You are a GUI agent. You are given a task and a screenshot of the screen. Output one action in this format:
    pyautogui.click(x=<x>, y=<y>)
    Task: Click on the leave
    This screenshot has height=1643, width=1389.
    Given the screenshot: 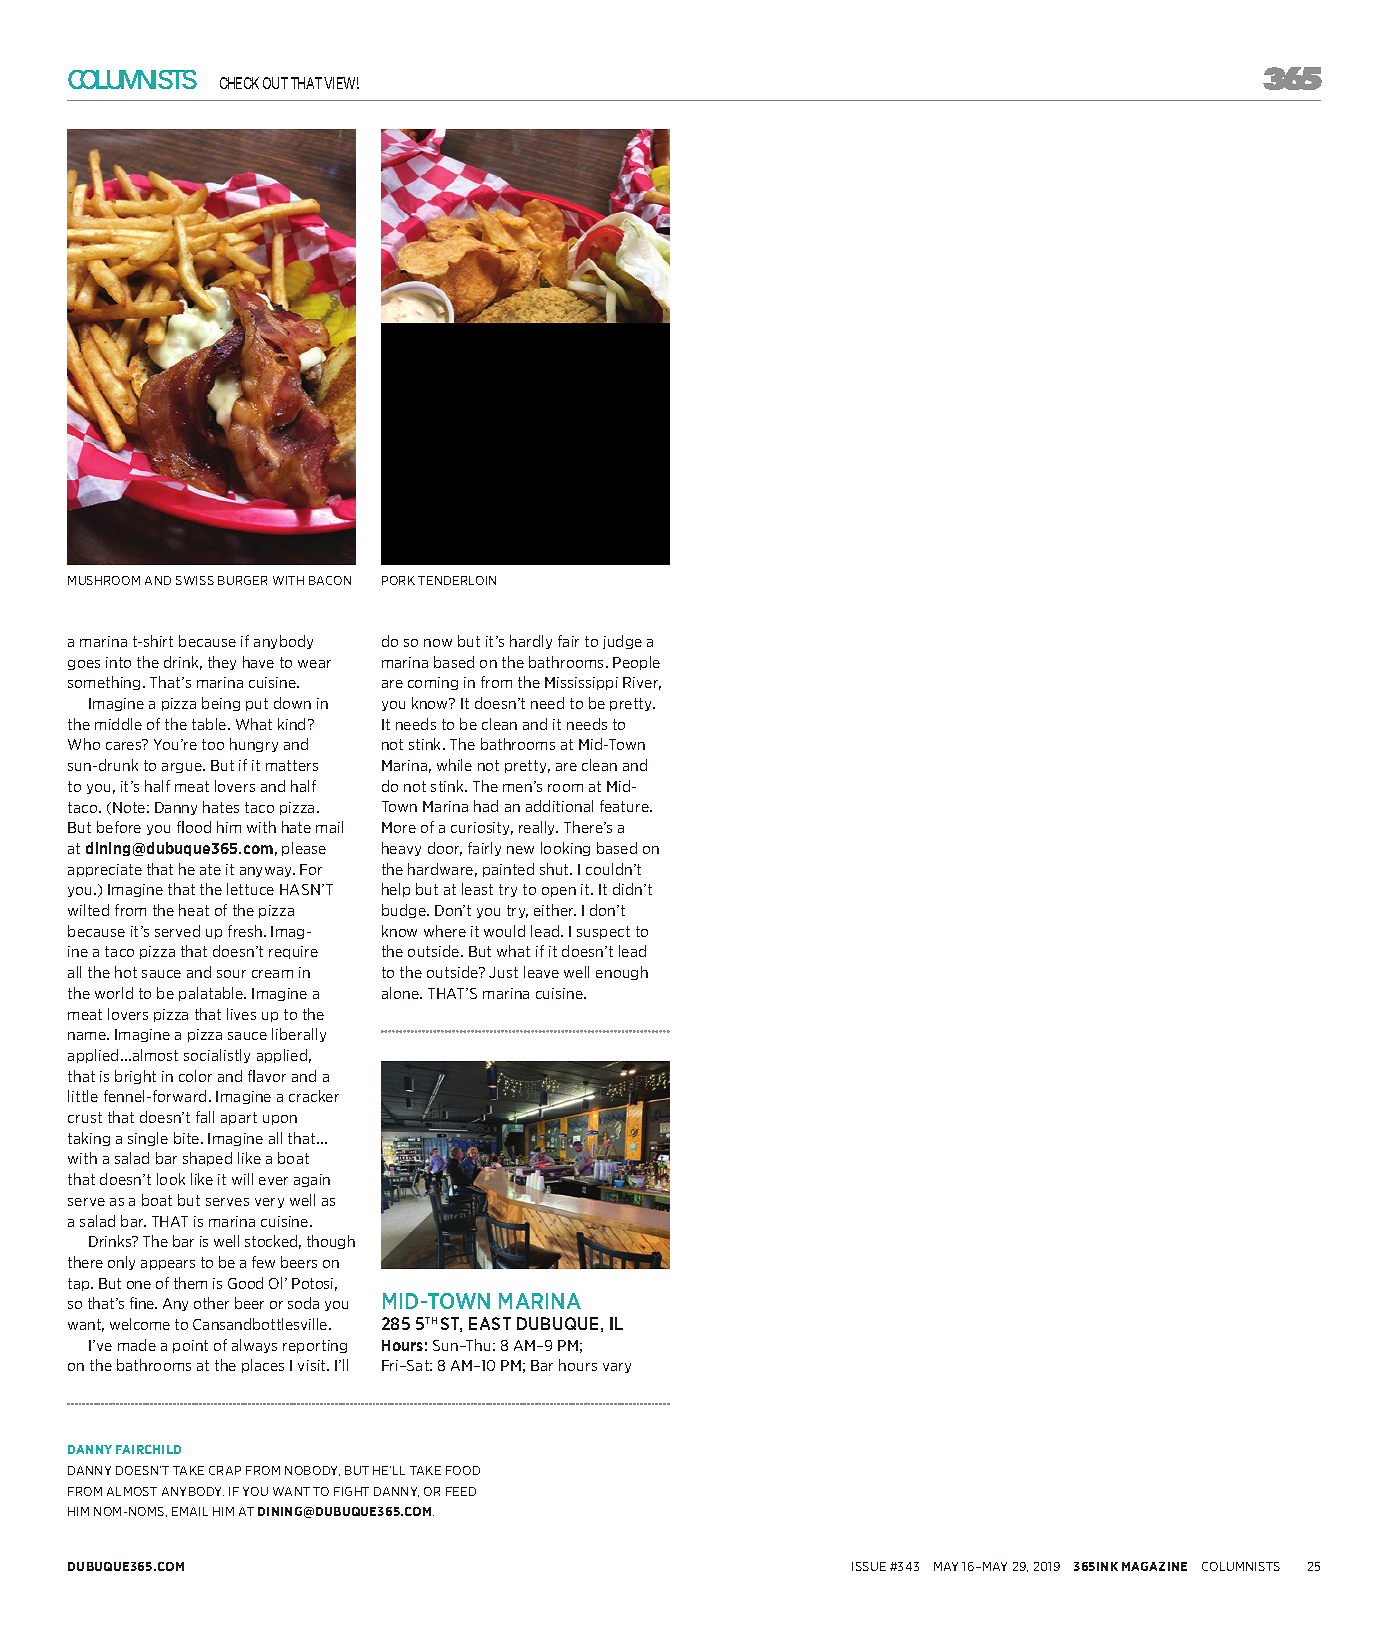 What is the action you would take?
    pyautogui.click(x=541, y=972)
